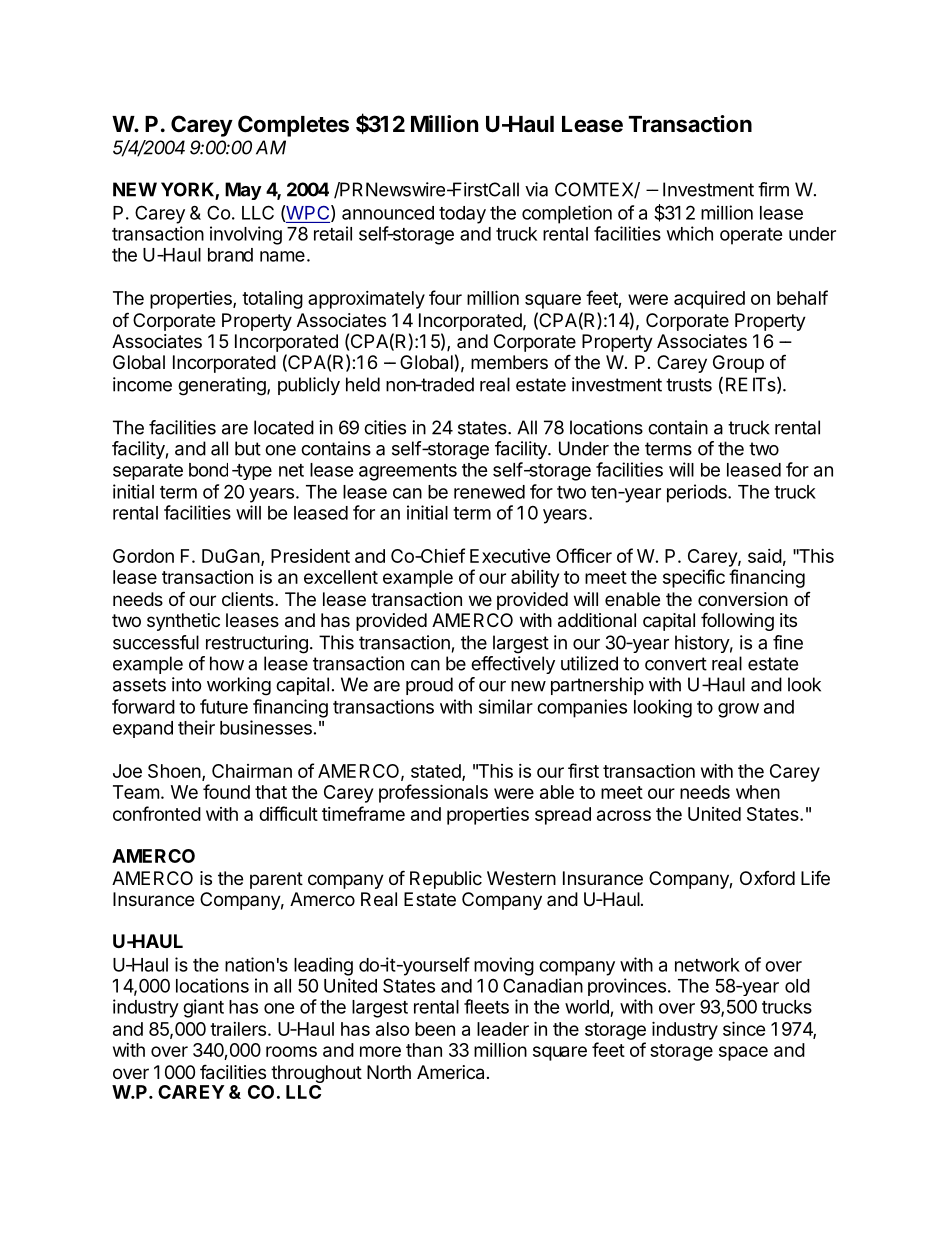  I want to click on via, so click(536, 189).
